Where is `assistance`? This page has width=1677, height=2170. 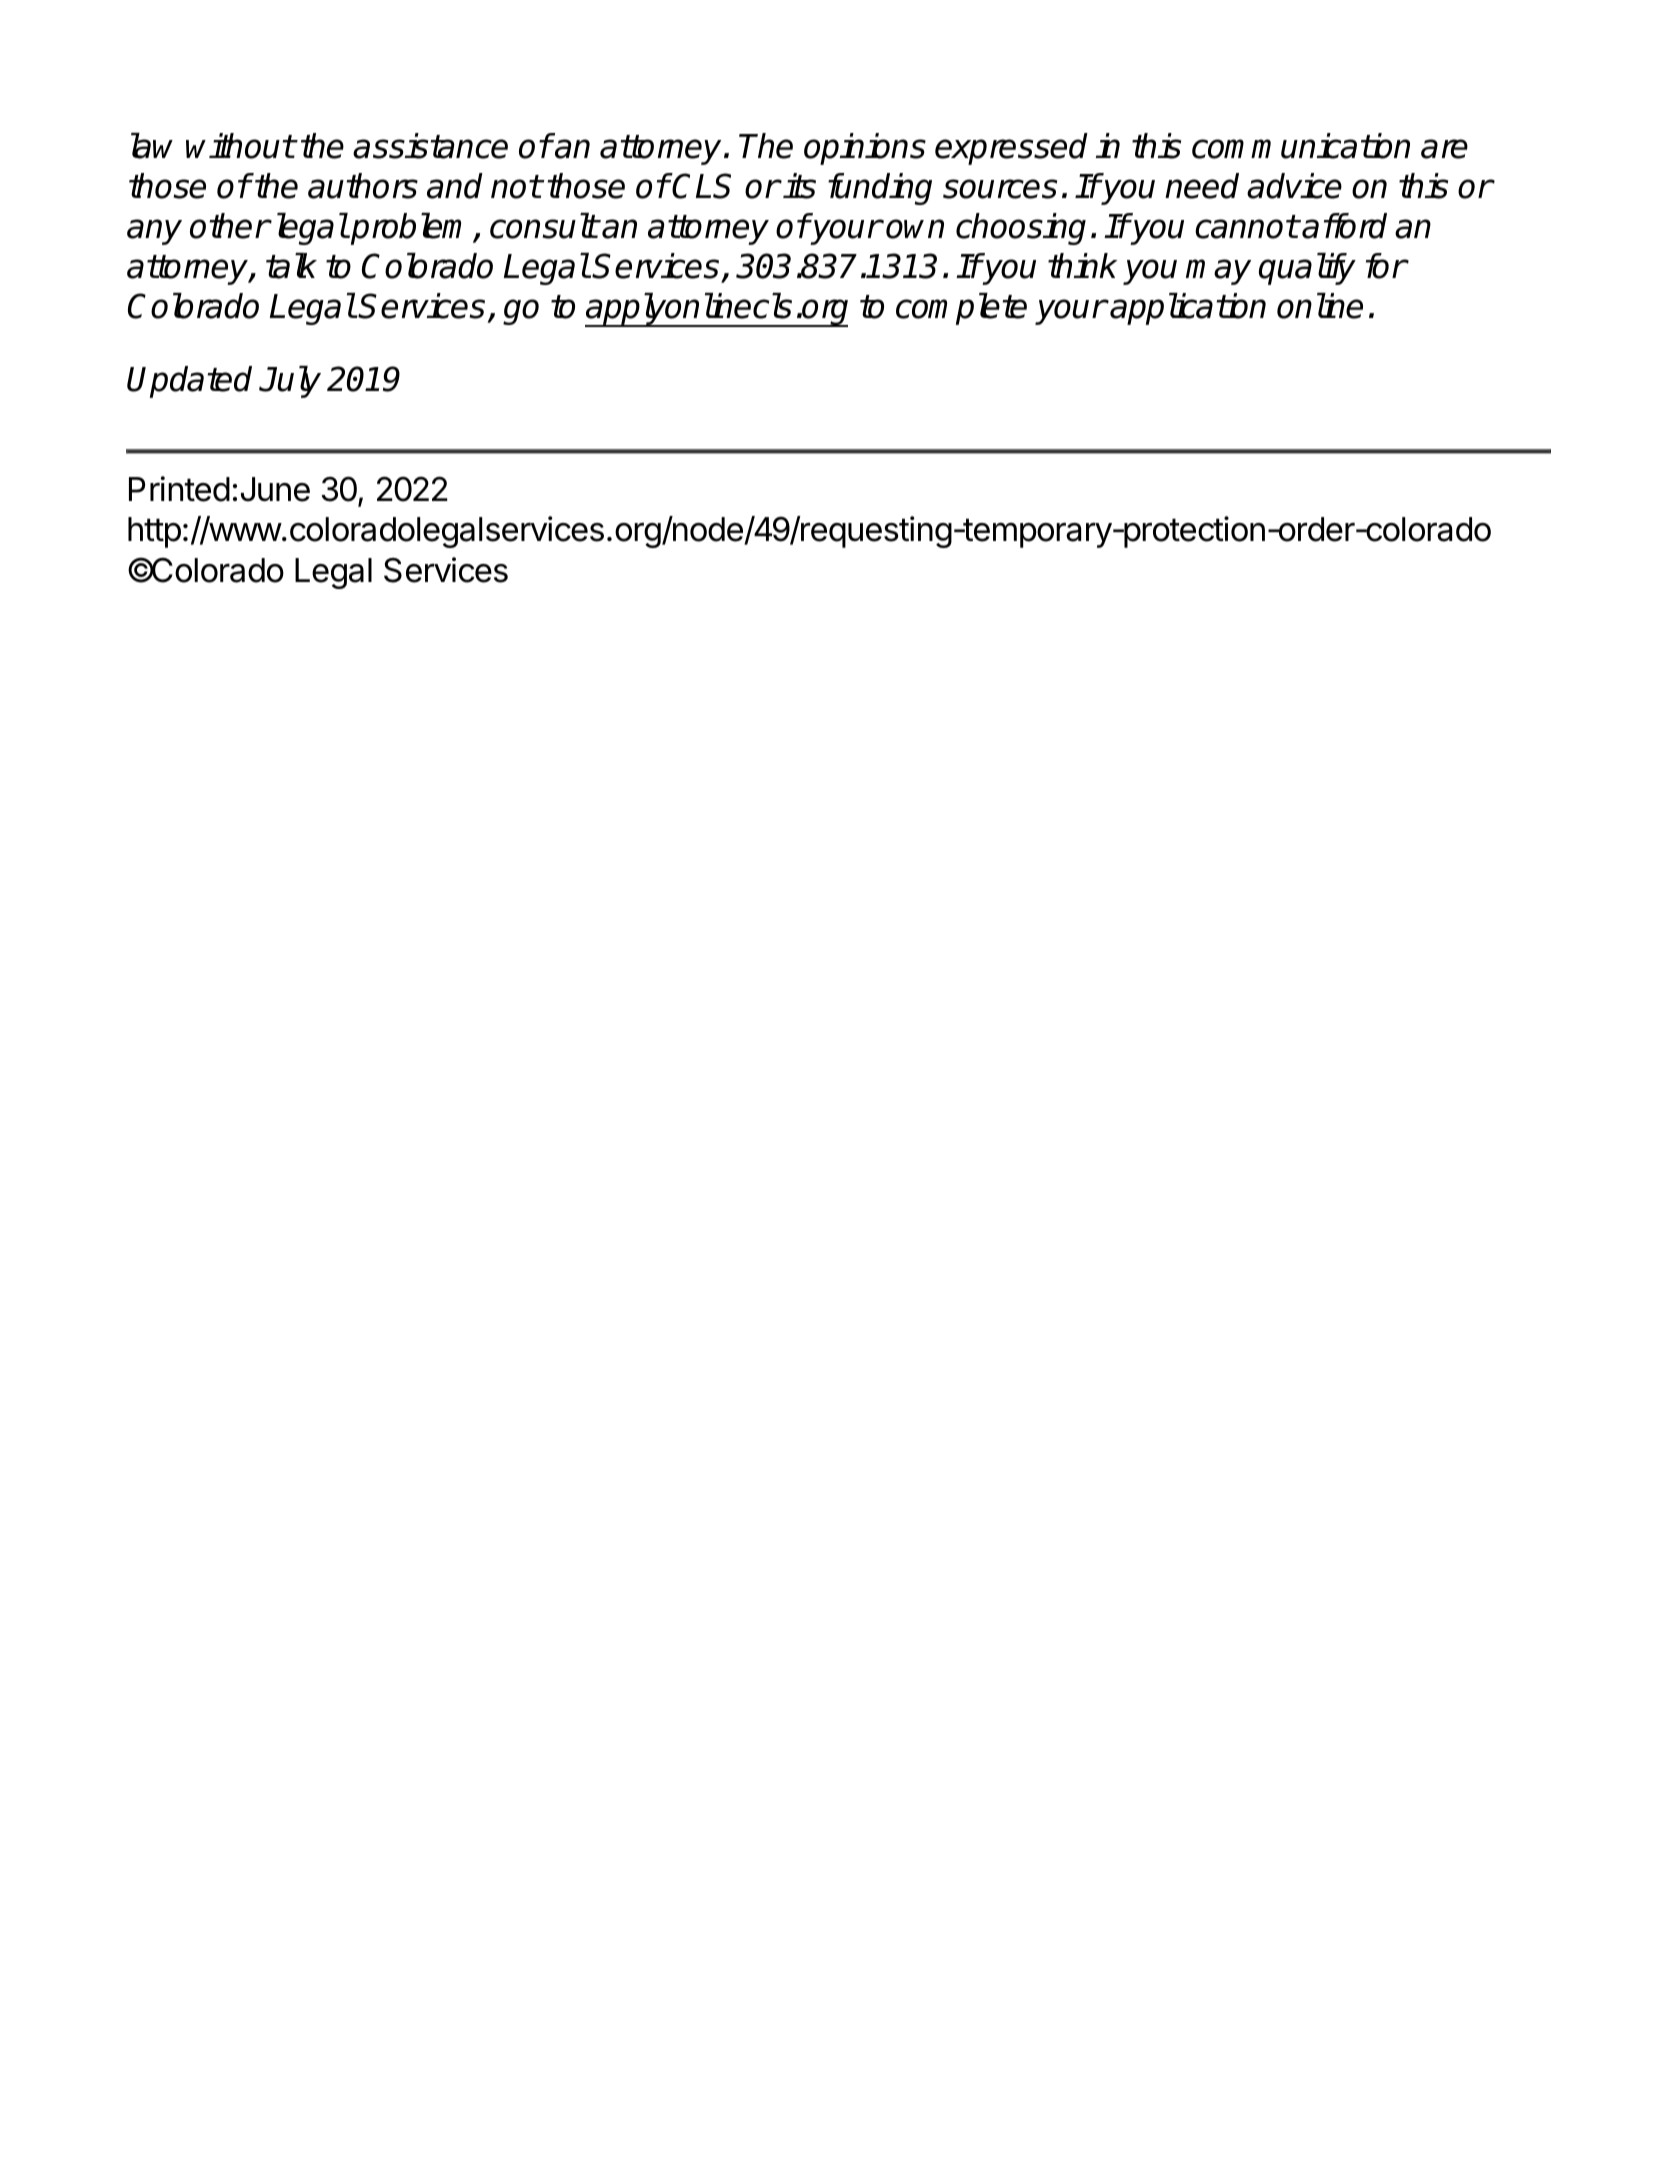 assistance is located at coordinates (430, 146).
